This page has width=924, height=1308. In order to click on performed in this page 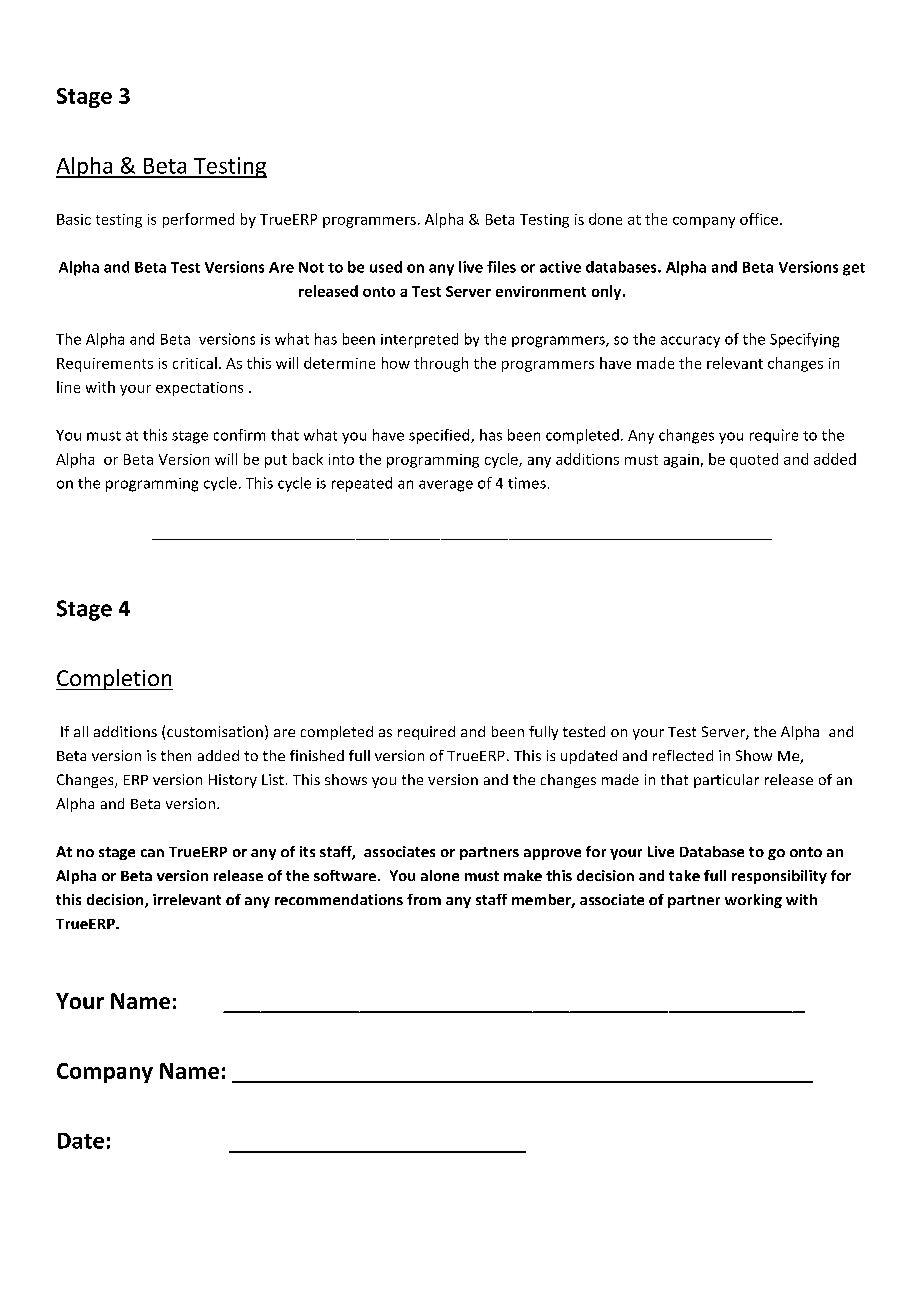, I will do `click(198, 220)`.
